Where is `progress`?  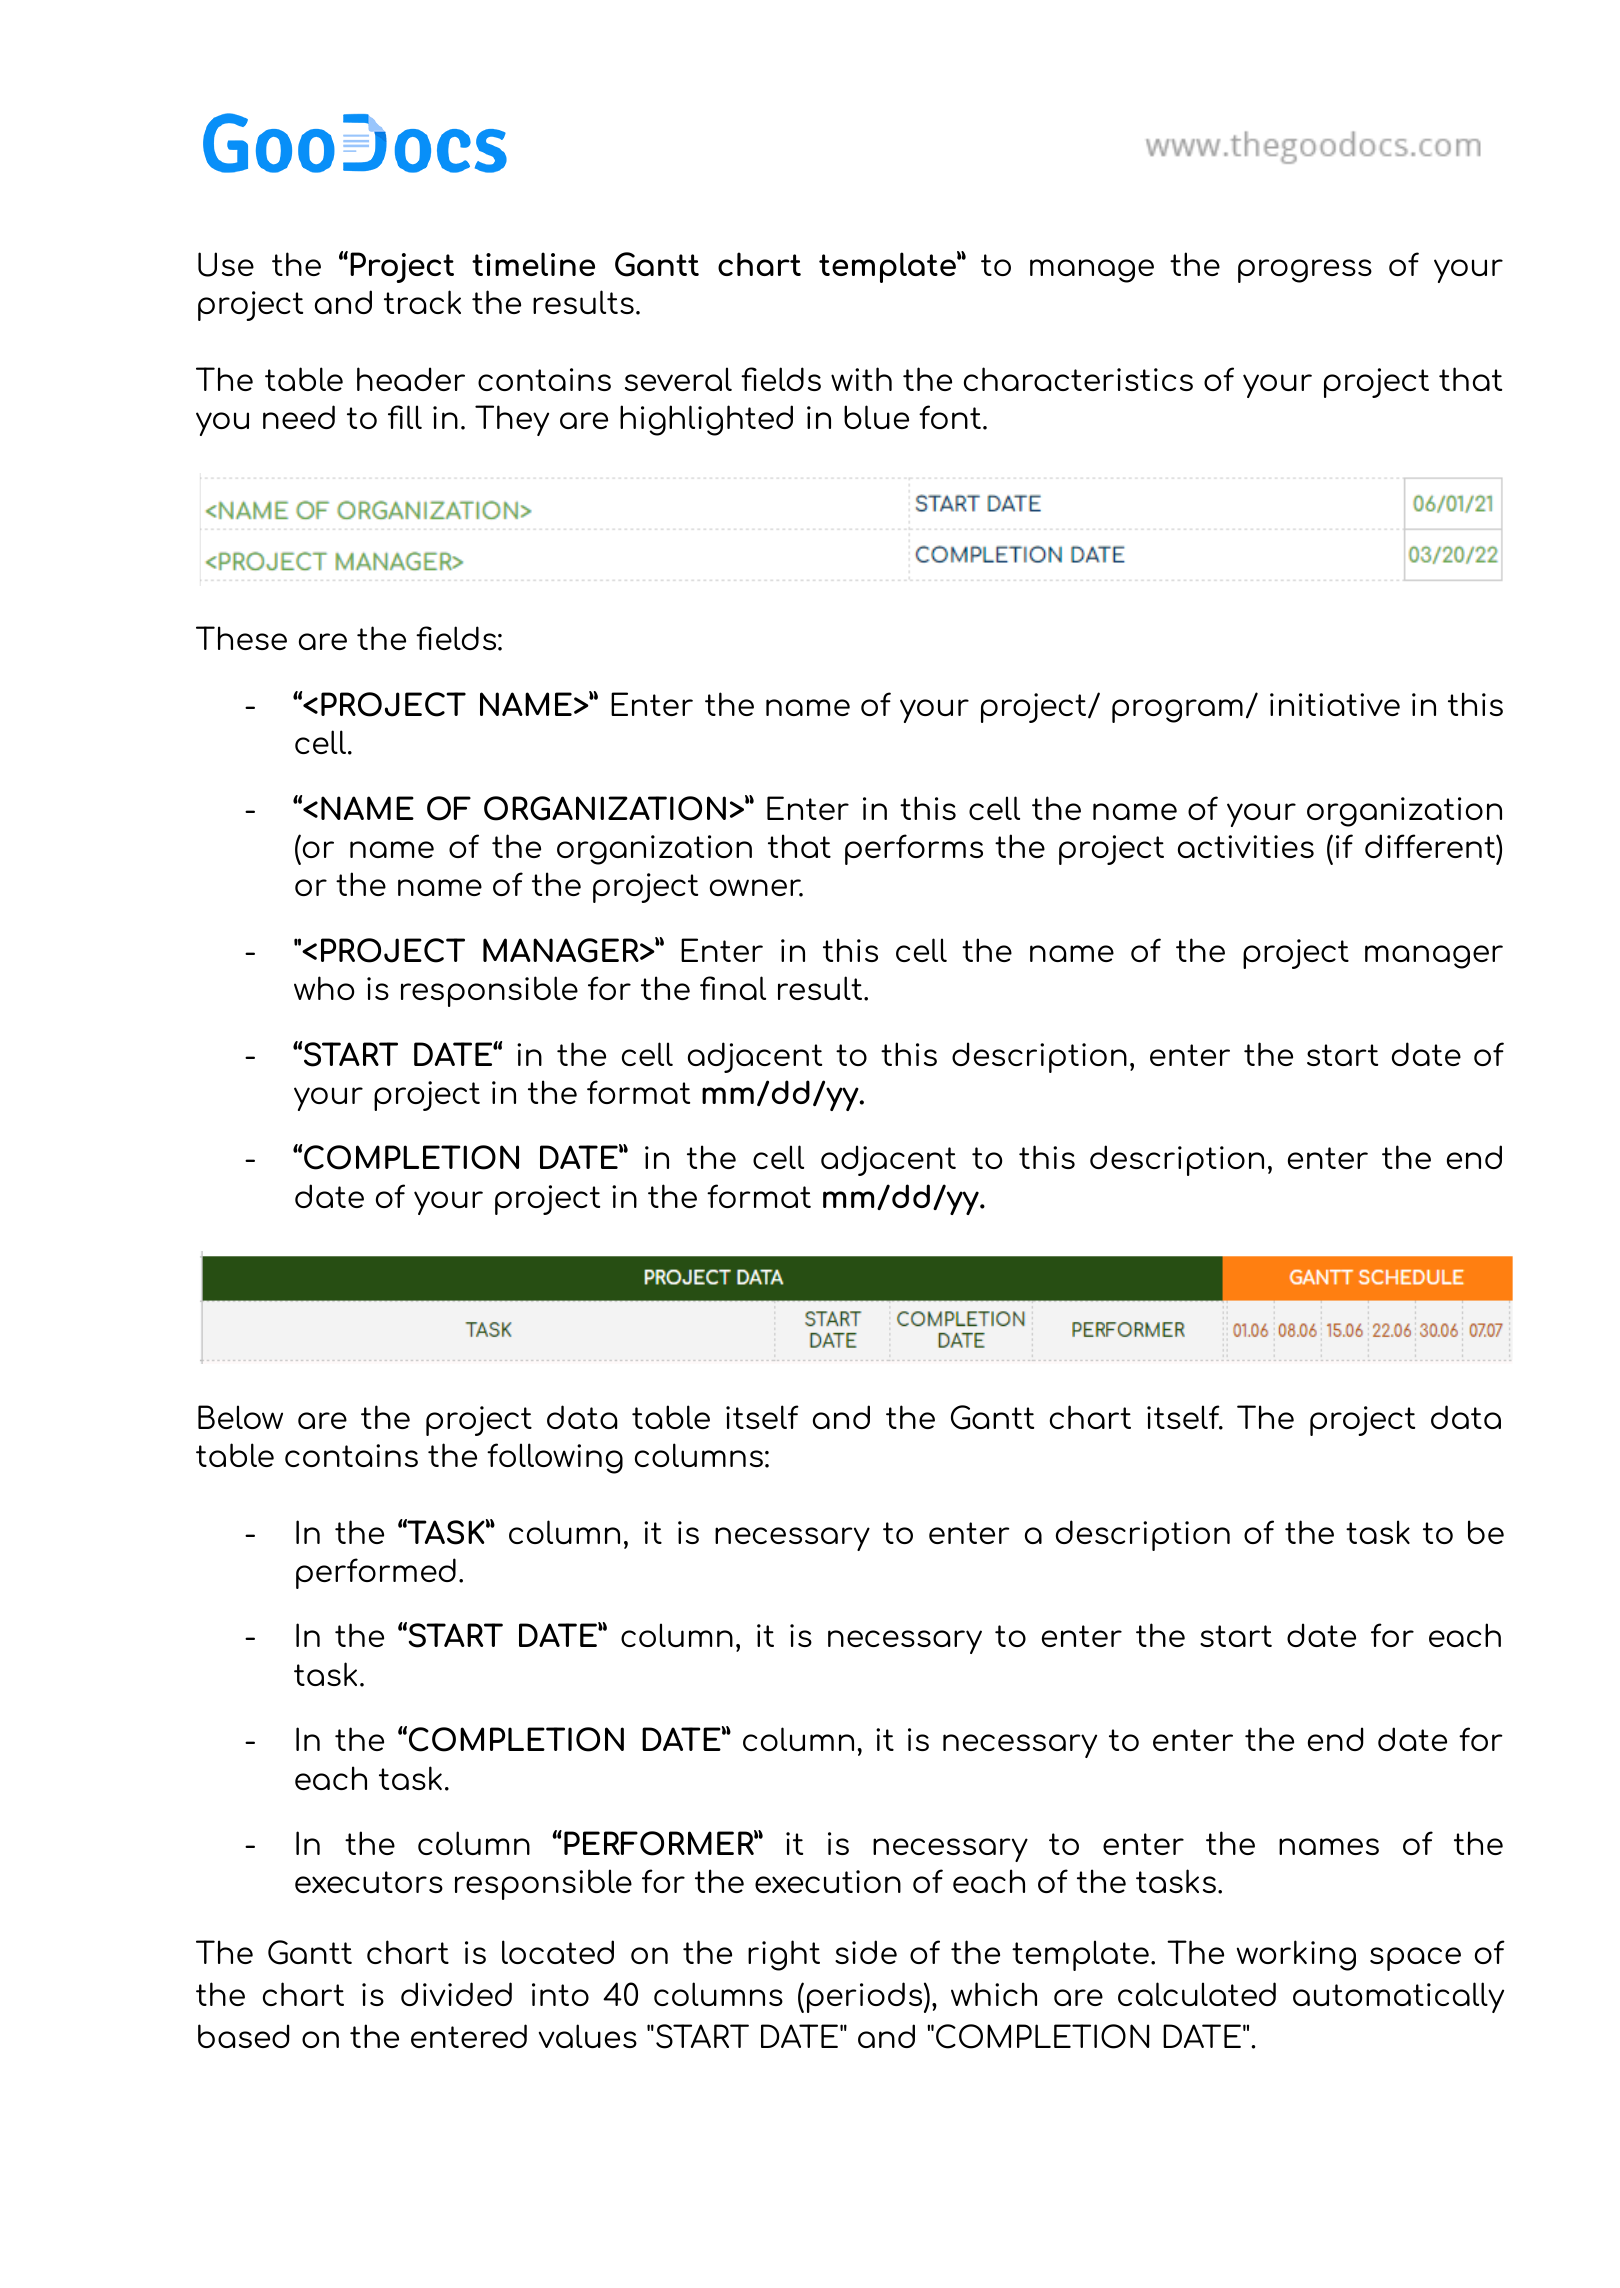
progress is located at coordinates (1305, 271).
